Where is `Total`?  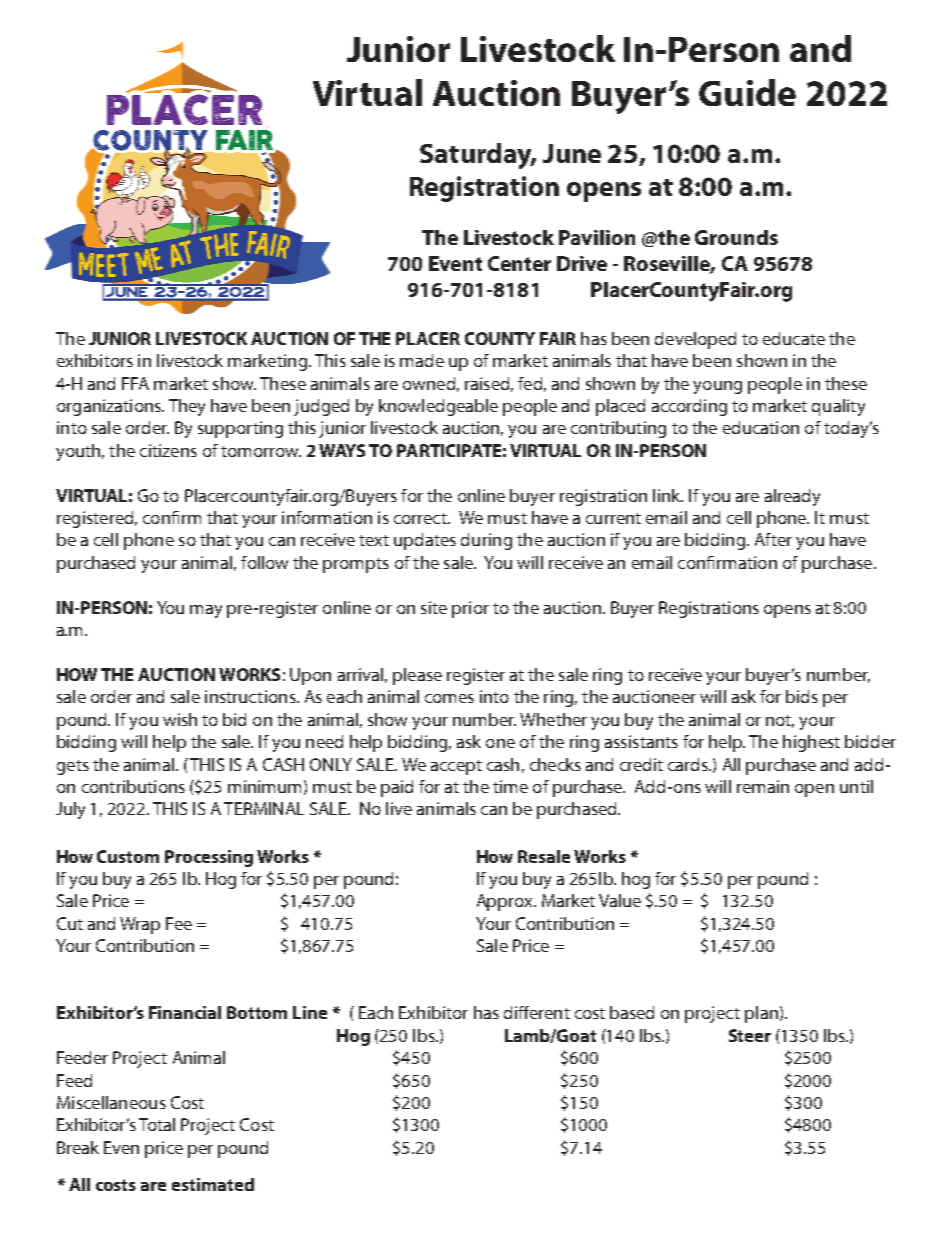 Total is located at coordinates (157, 1124).
